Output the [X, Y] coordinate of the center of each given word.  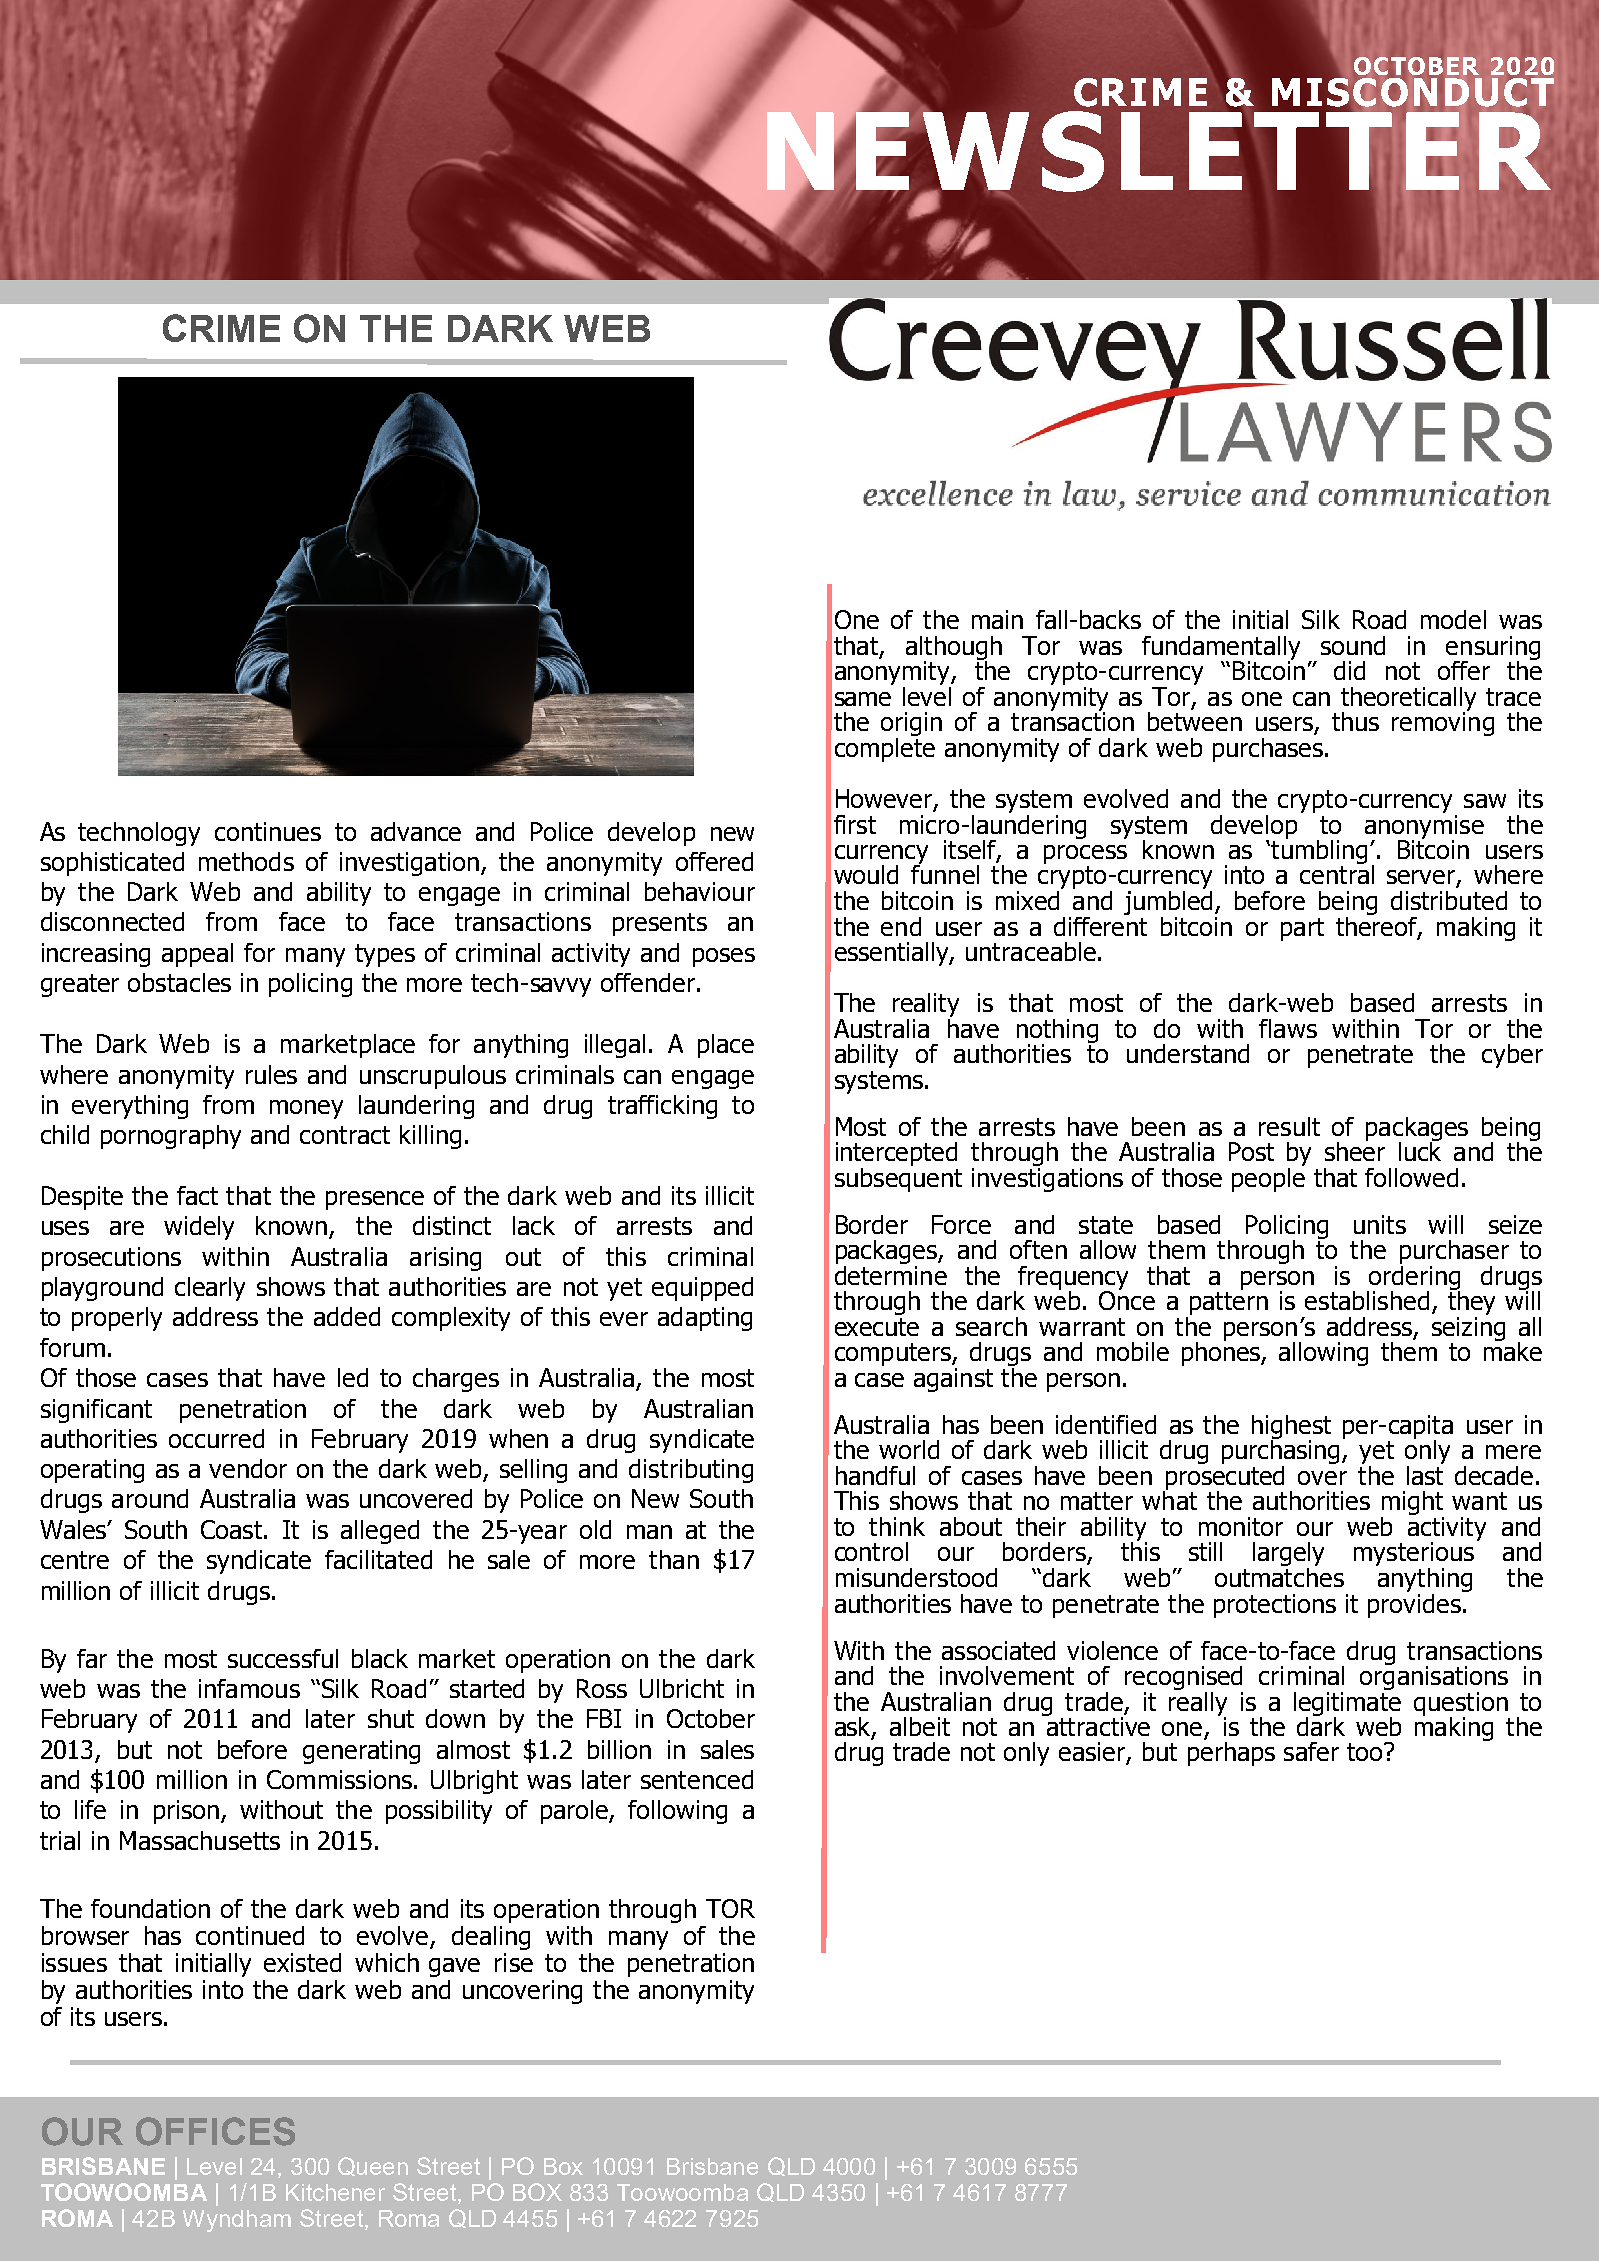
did [1349, 670]
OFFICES [215, 2131]
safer [1311, 1751]
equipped [702, 1289]
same [863, 699]
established [1367, 1300]
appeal [197, 955]
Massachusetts [200, 1840]
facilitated [378, 1559]
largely [1288, 1555]
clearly [210, 1289]
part [1302, 929]
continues [268, 831]
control [871, 1551]
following [677, 1812]
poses [724, 957]
